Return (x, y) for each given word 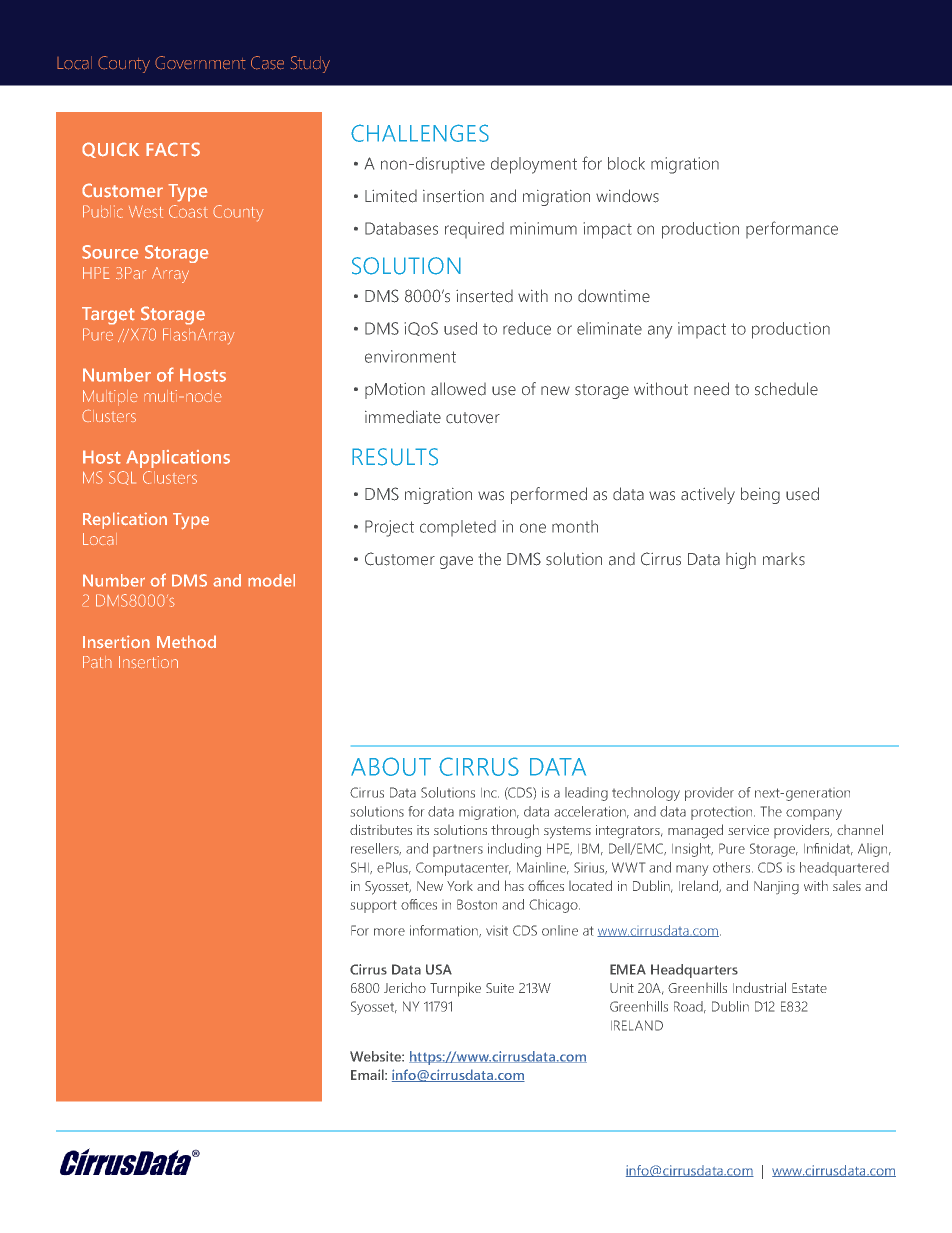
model (271, 580)
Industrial (759, 987)
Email (368, 1074)
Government (200, 63)
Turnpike (455, 989)
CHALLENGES (420, 133)
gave (456, 562)
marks (784, 559)
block (626, 163)
